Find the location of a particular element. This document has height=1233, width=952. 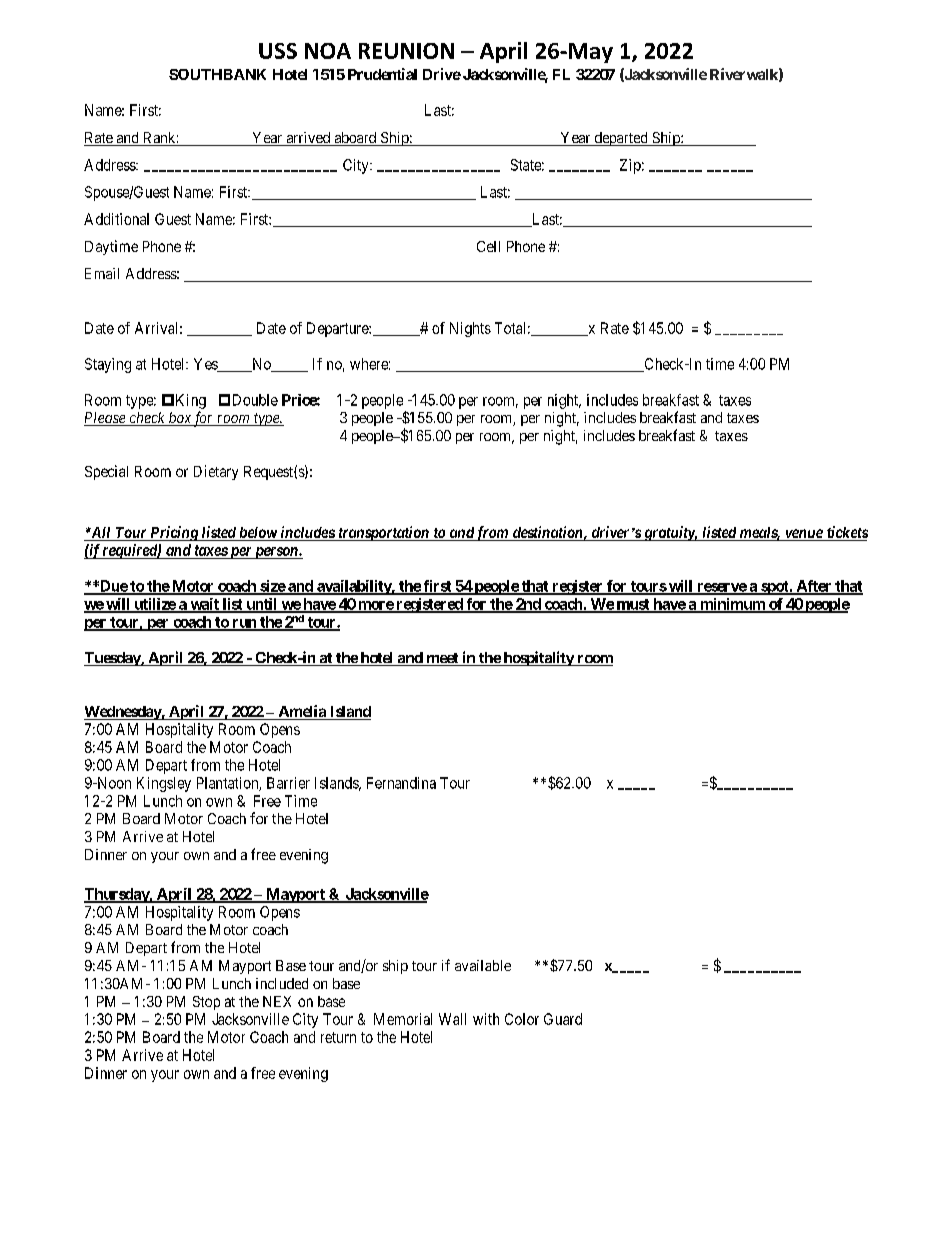

Barrier is located at coordinates (288, 783).
